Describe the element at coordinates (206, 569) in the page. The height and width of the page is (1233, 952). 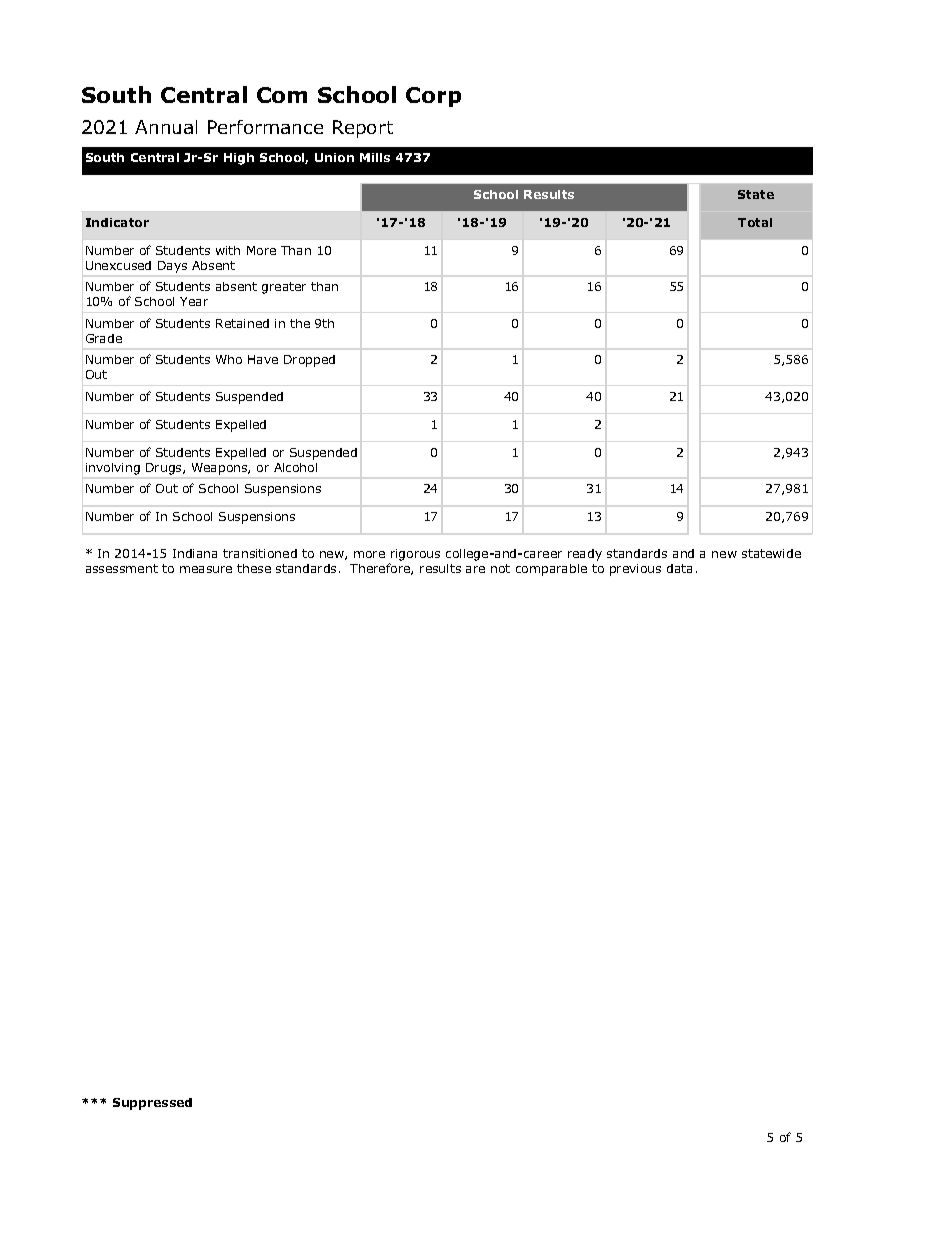
I see `measure` at that location.
